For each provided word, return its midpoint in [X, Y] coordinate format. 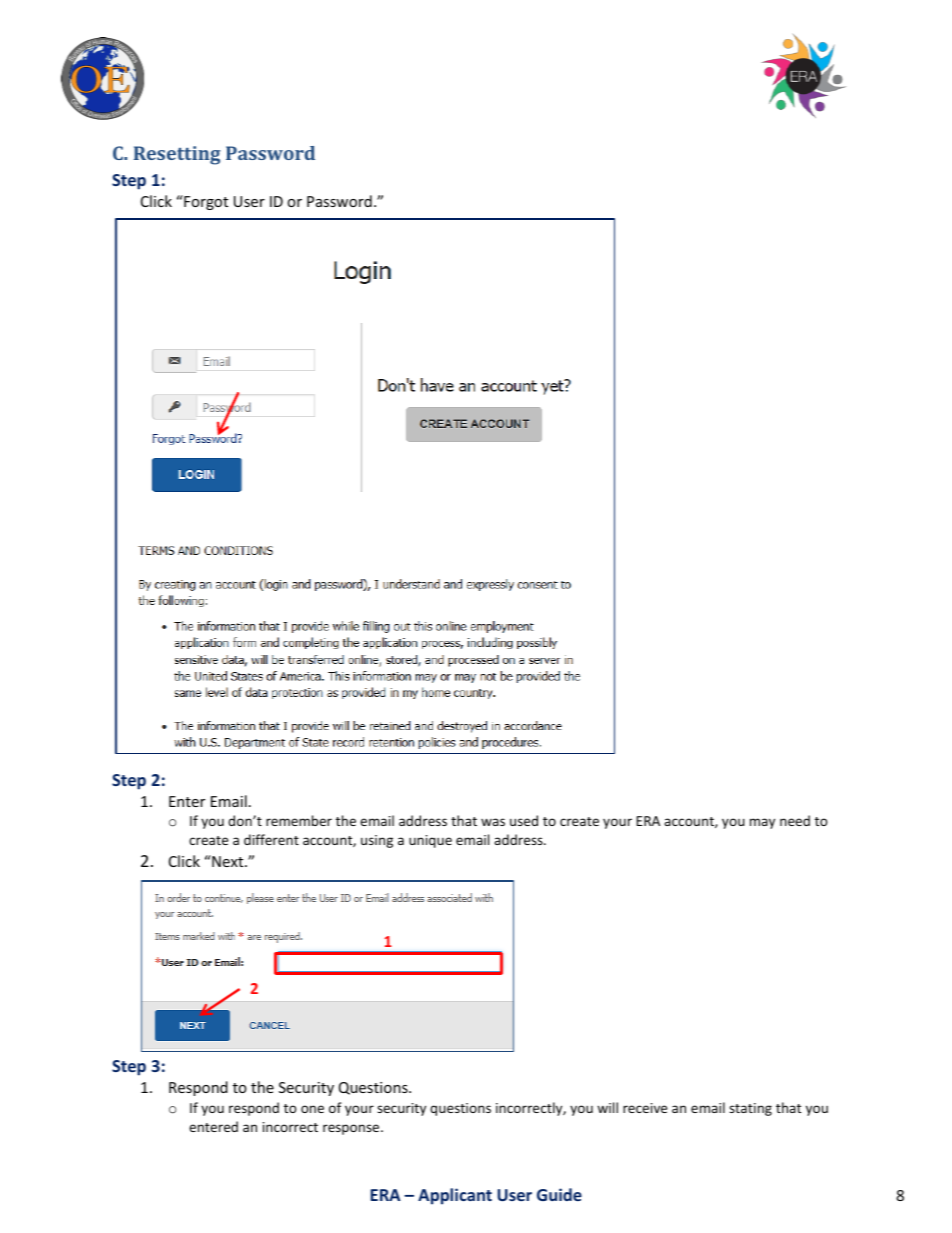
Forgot [205, 202]
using [377, 841]
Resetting [177, 155]
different [271, 839]
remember [299, 820]
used [524, 820]
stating [750, 1109]
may [762, 823]
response [352, 1129]
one [312, 1109]
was [493, 822]
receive [645, 1108]
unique [430, 841]
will [607, 1107]
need [795, 820]
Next [228, 861]
